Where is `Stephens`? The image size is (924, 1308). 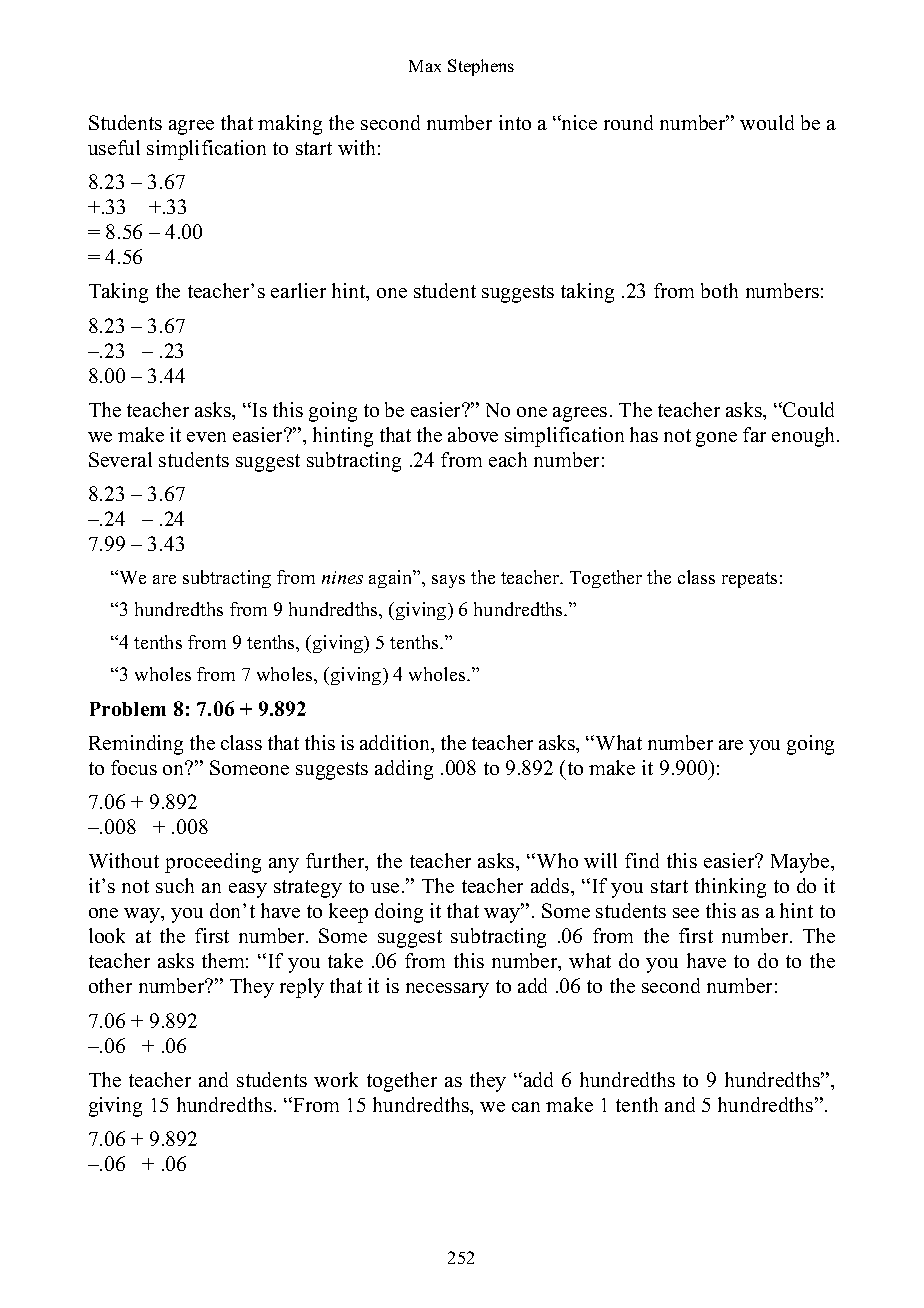
Stephens is located at coordinates (481, 67).
